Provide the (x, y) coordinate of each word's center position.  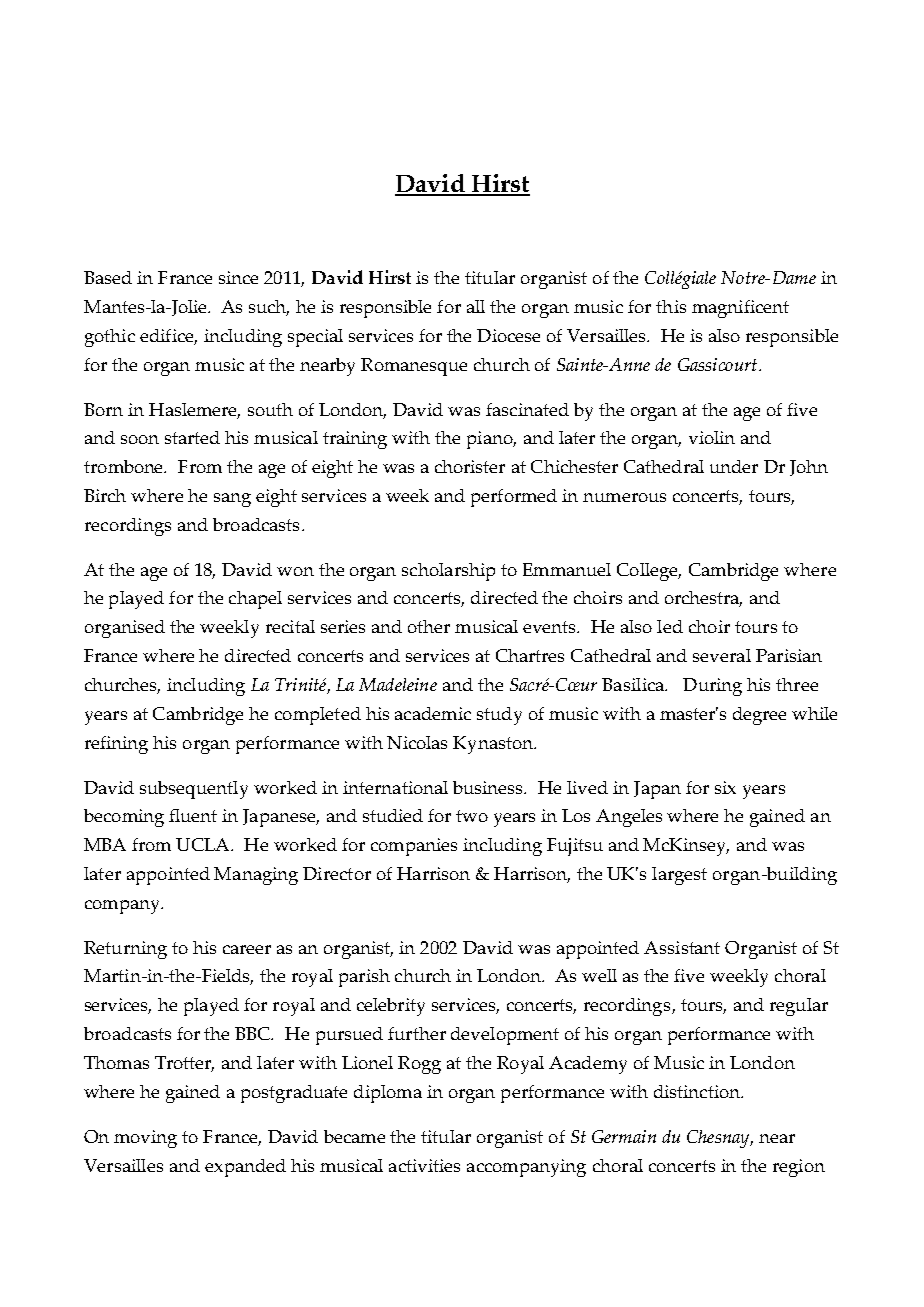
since (238, 277)
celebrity (391, 1007)
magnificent (740, 309)
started (192, 437)
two (472, 816)
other (429, 626)
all (476, 306)
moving (145, 1139)
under (734, 466)
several (722, 655)
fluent (193, 815)
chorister (470, 466)
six (725, 787)
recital (290, 626)
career (247, 949)
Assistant (682, 947)
